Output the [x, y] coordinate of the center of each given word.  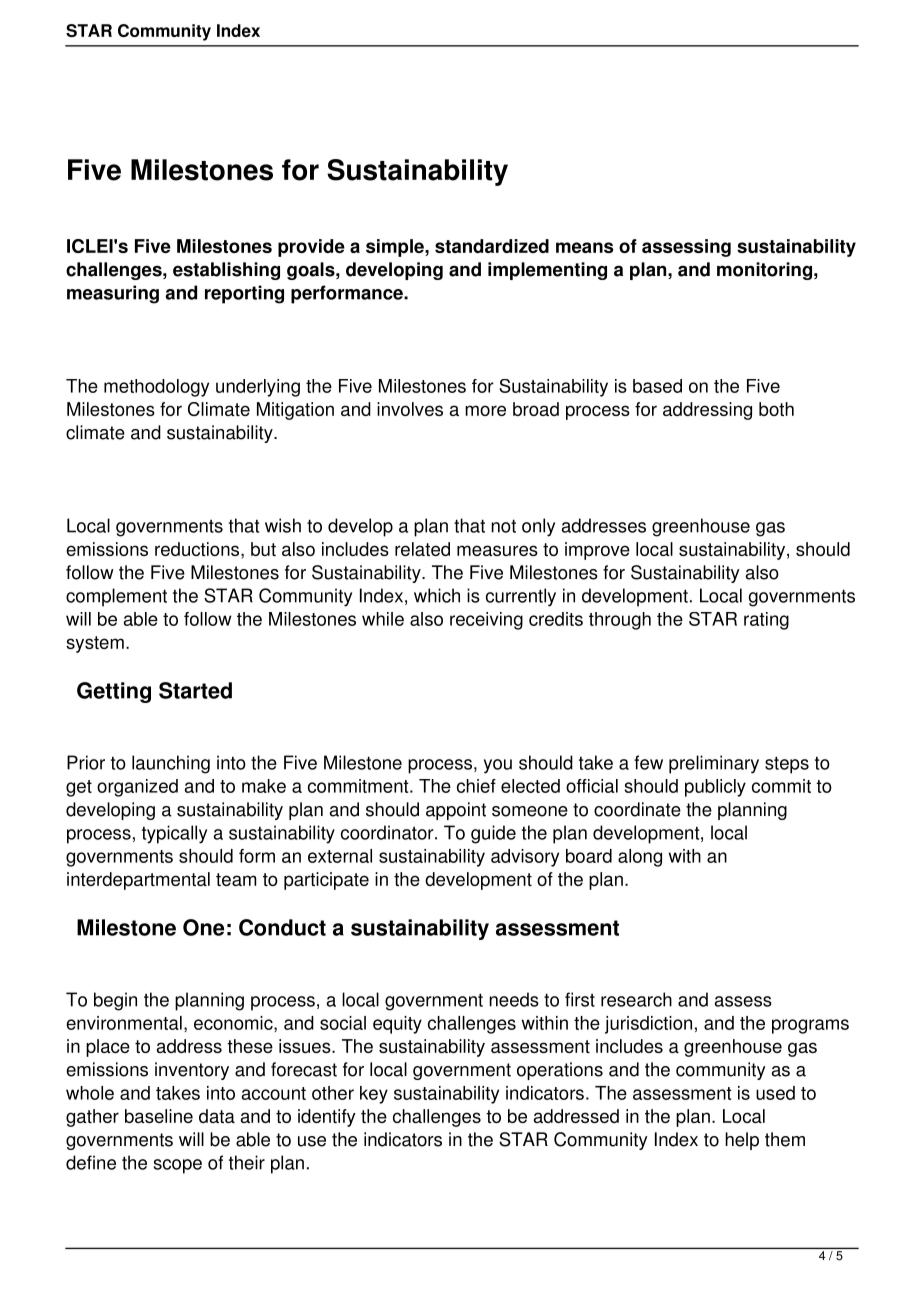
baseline [159, 1116]
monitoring [764, 271]
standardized [492, 246]
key [374, 1095]
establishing [226, 271]
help [742, 1141]
